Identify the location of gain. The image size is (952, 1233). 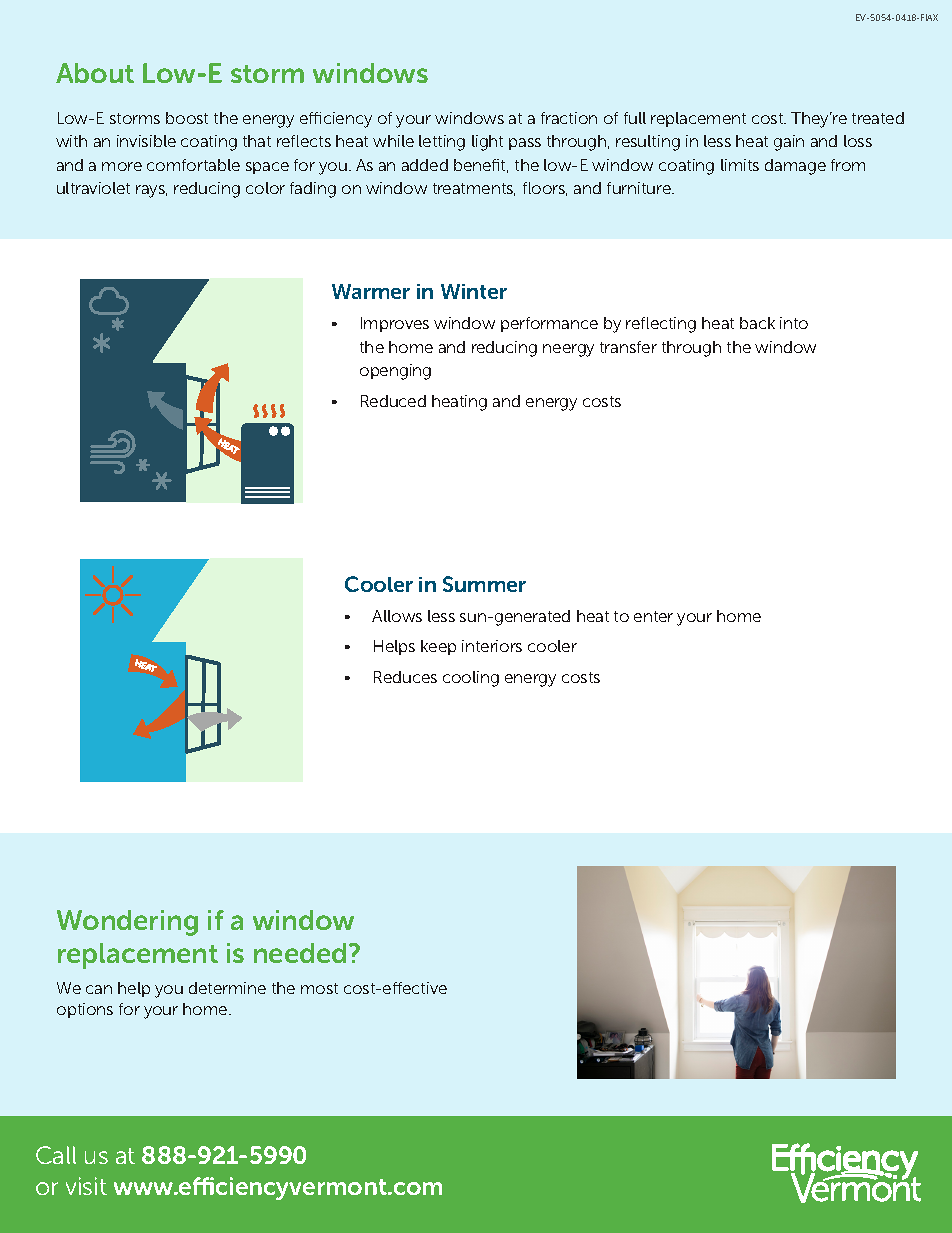
(789, 143).
